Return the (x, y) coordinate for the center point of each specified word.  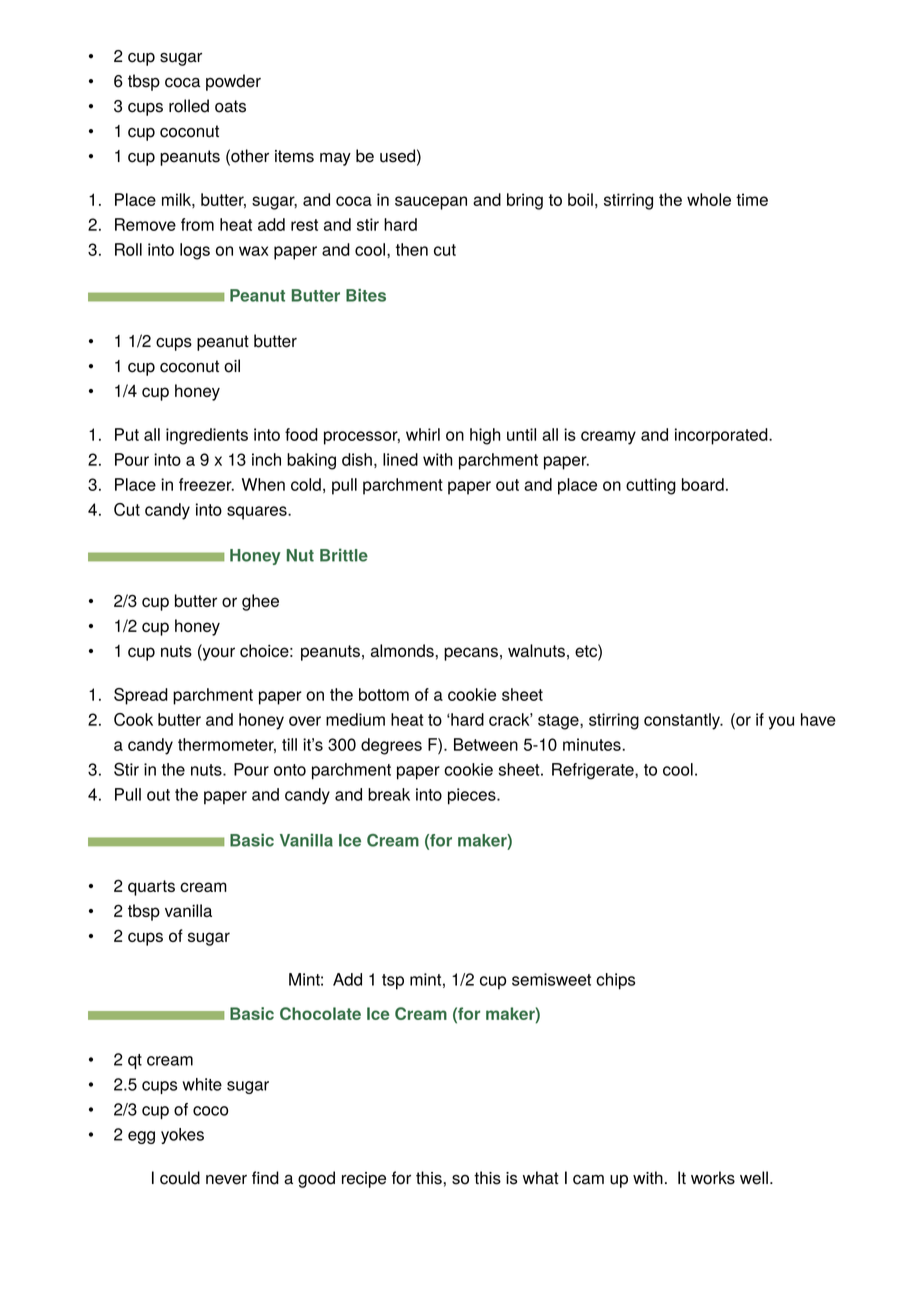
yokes (182, 1136)
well (754, 1178)
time (752, 199)
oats (230, 106)
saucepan (431, 203)
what (541, 1178)
